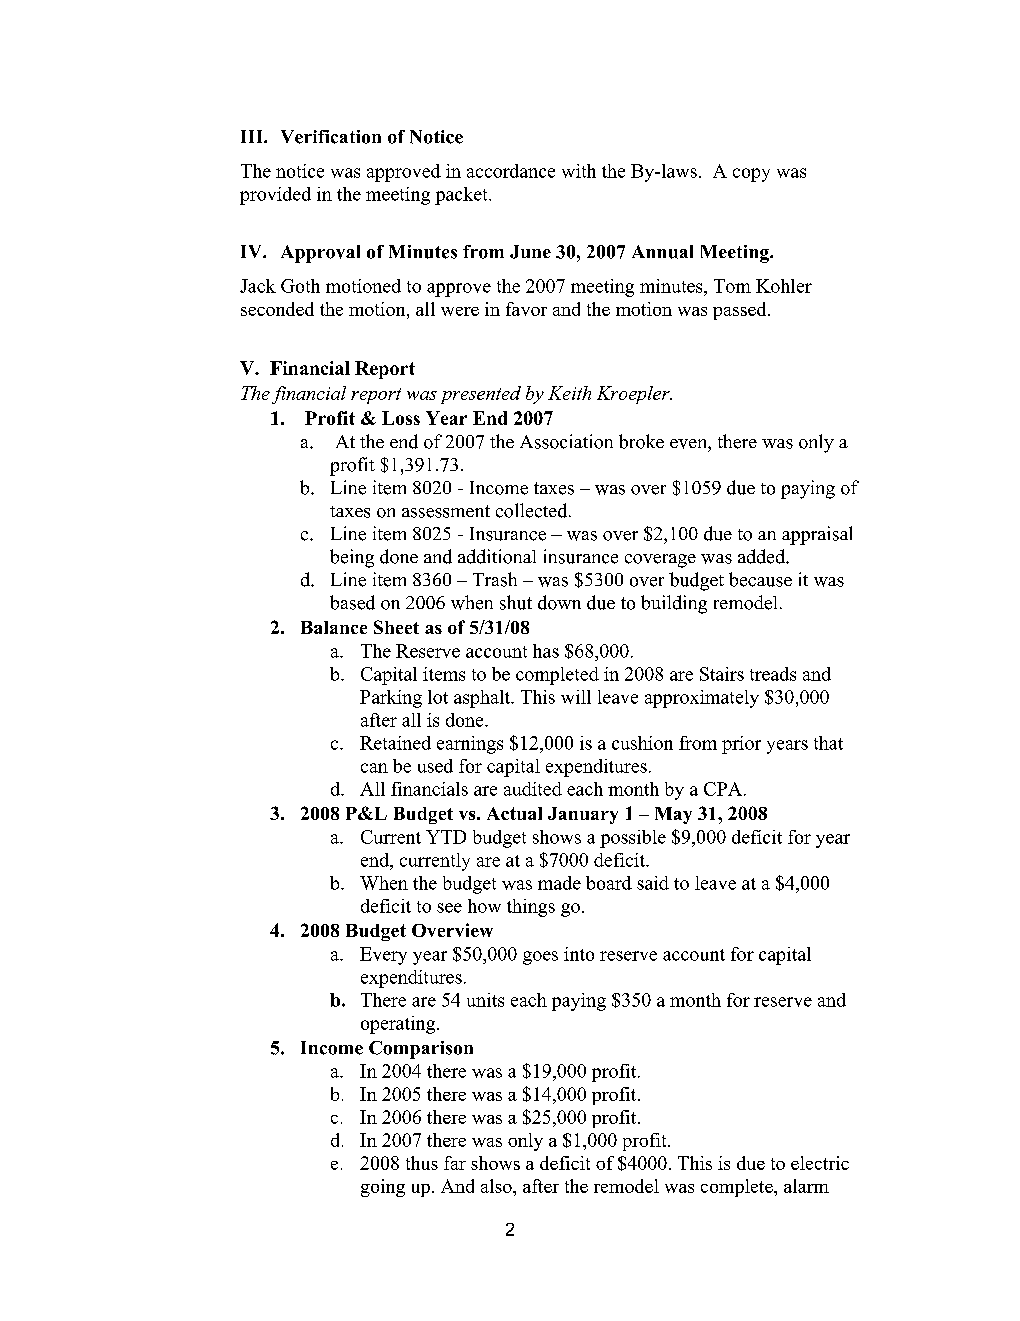 This screenshot has height=1321, width=1020. What do you see at coordinates (569, 393) in the screenshot?
I see `Keith` at bounding box center [569, 393].
